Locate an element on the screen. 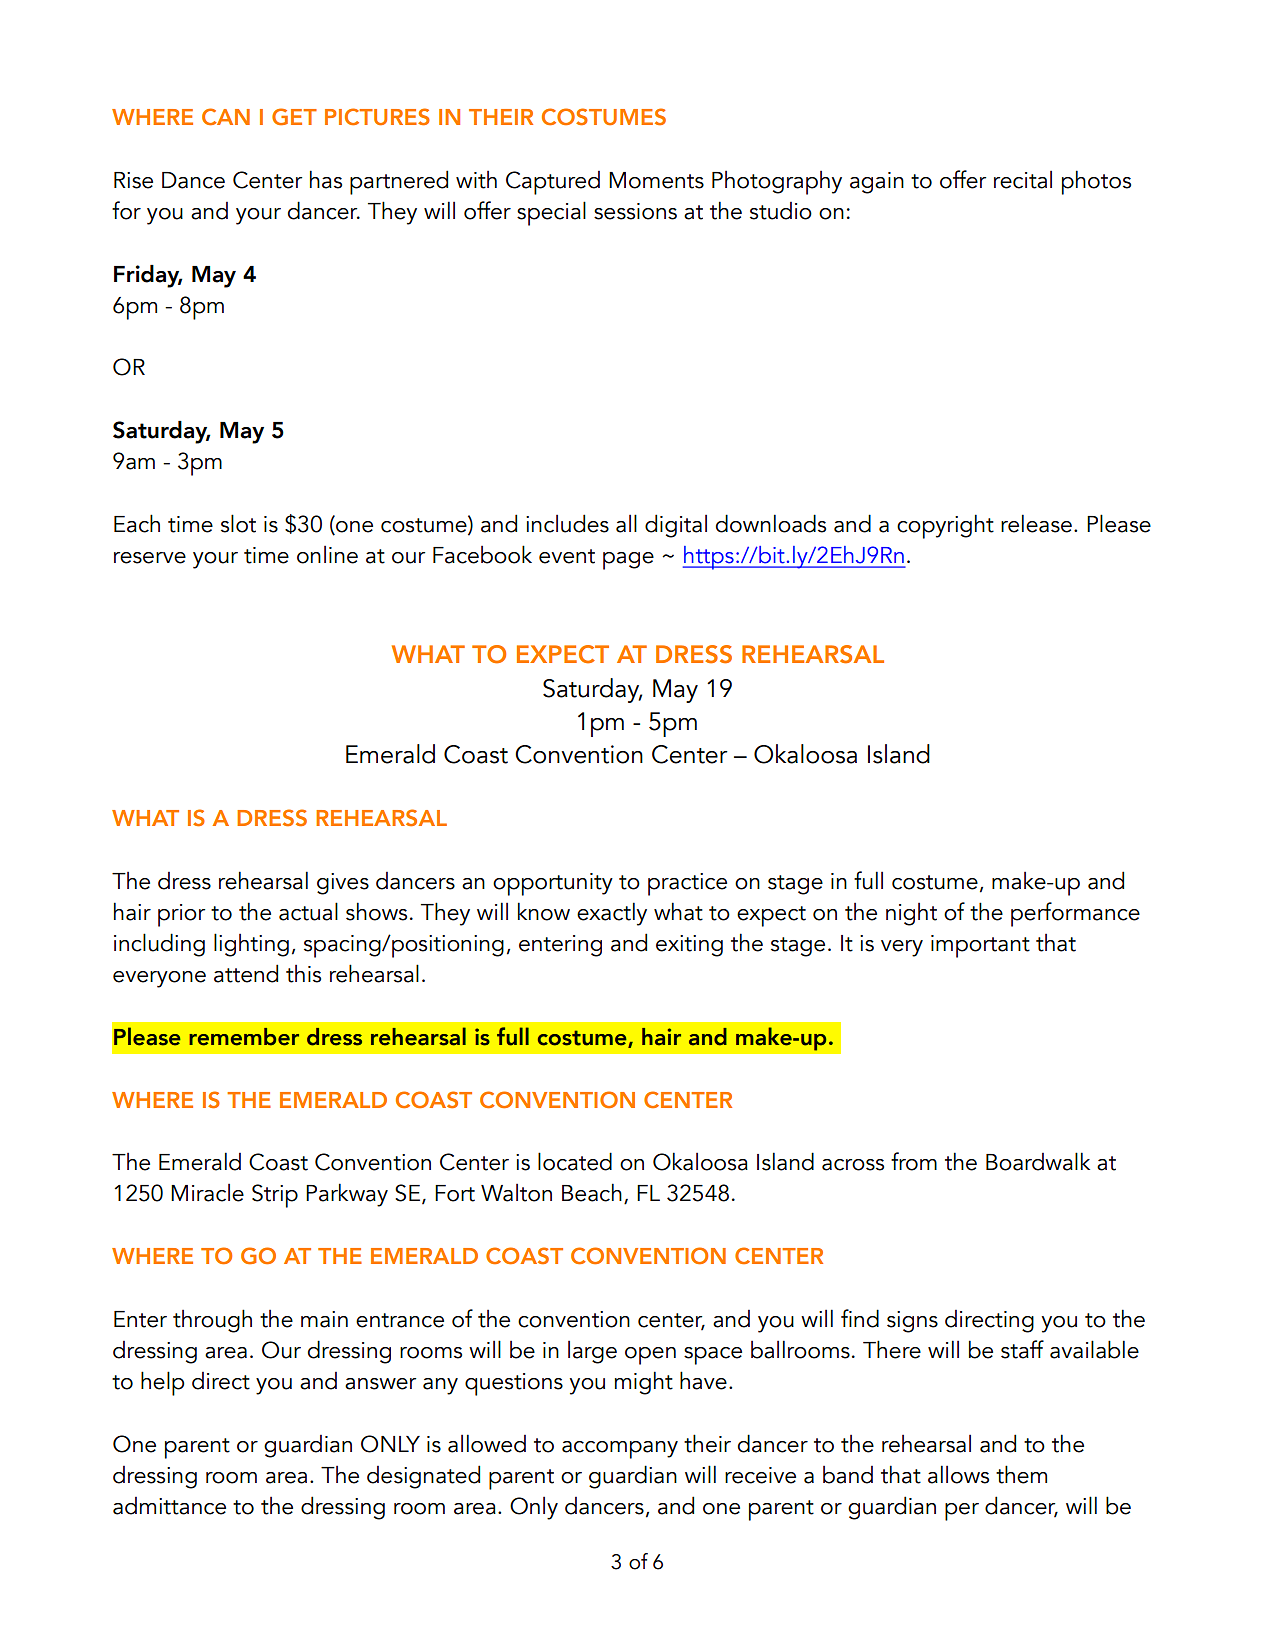  CAN is located at coordinates (226, 116).
